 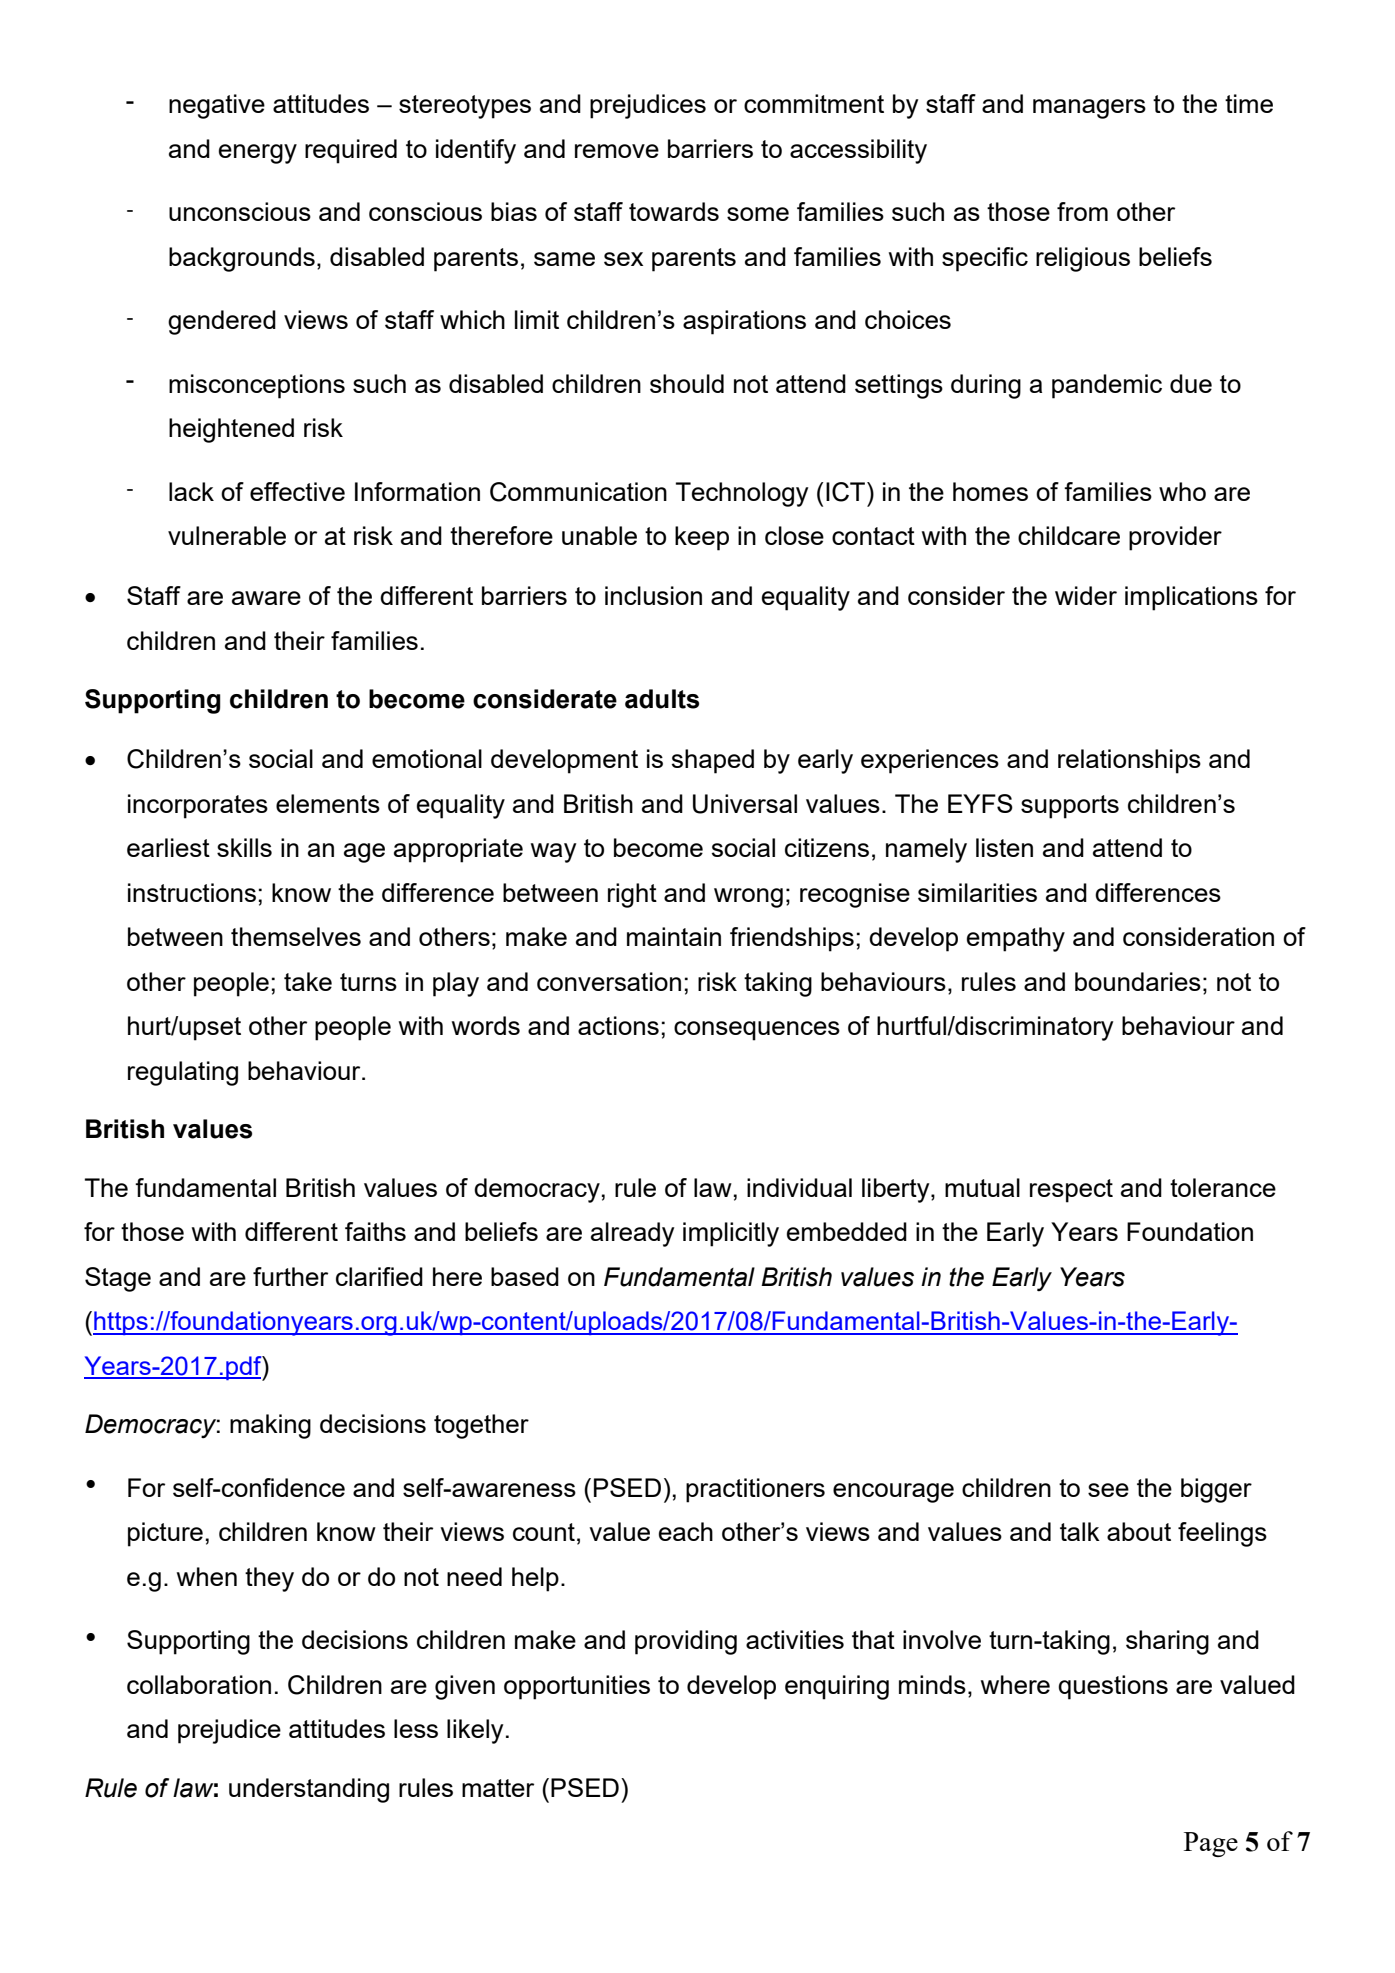 What do you see at coordinates (577, 1687) in the screenshot?
I see `opportunities` at bounding box center [577, 1687].
